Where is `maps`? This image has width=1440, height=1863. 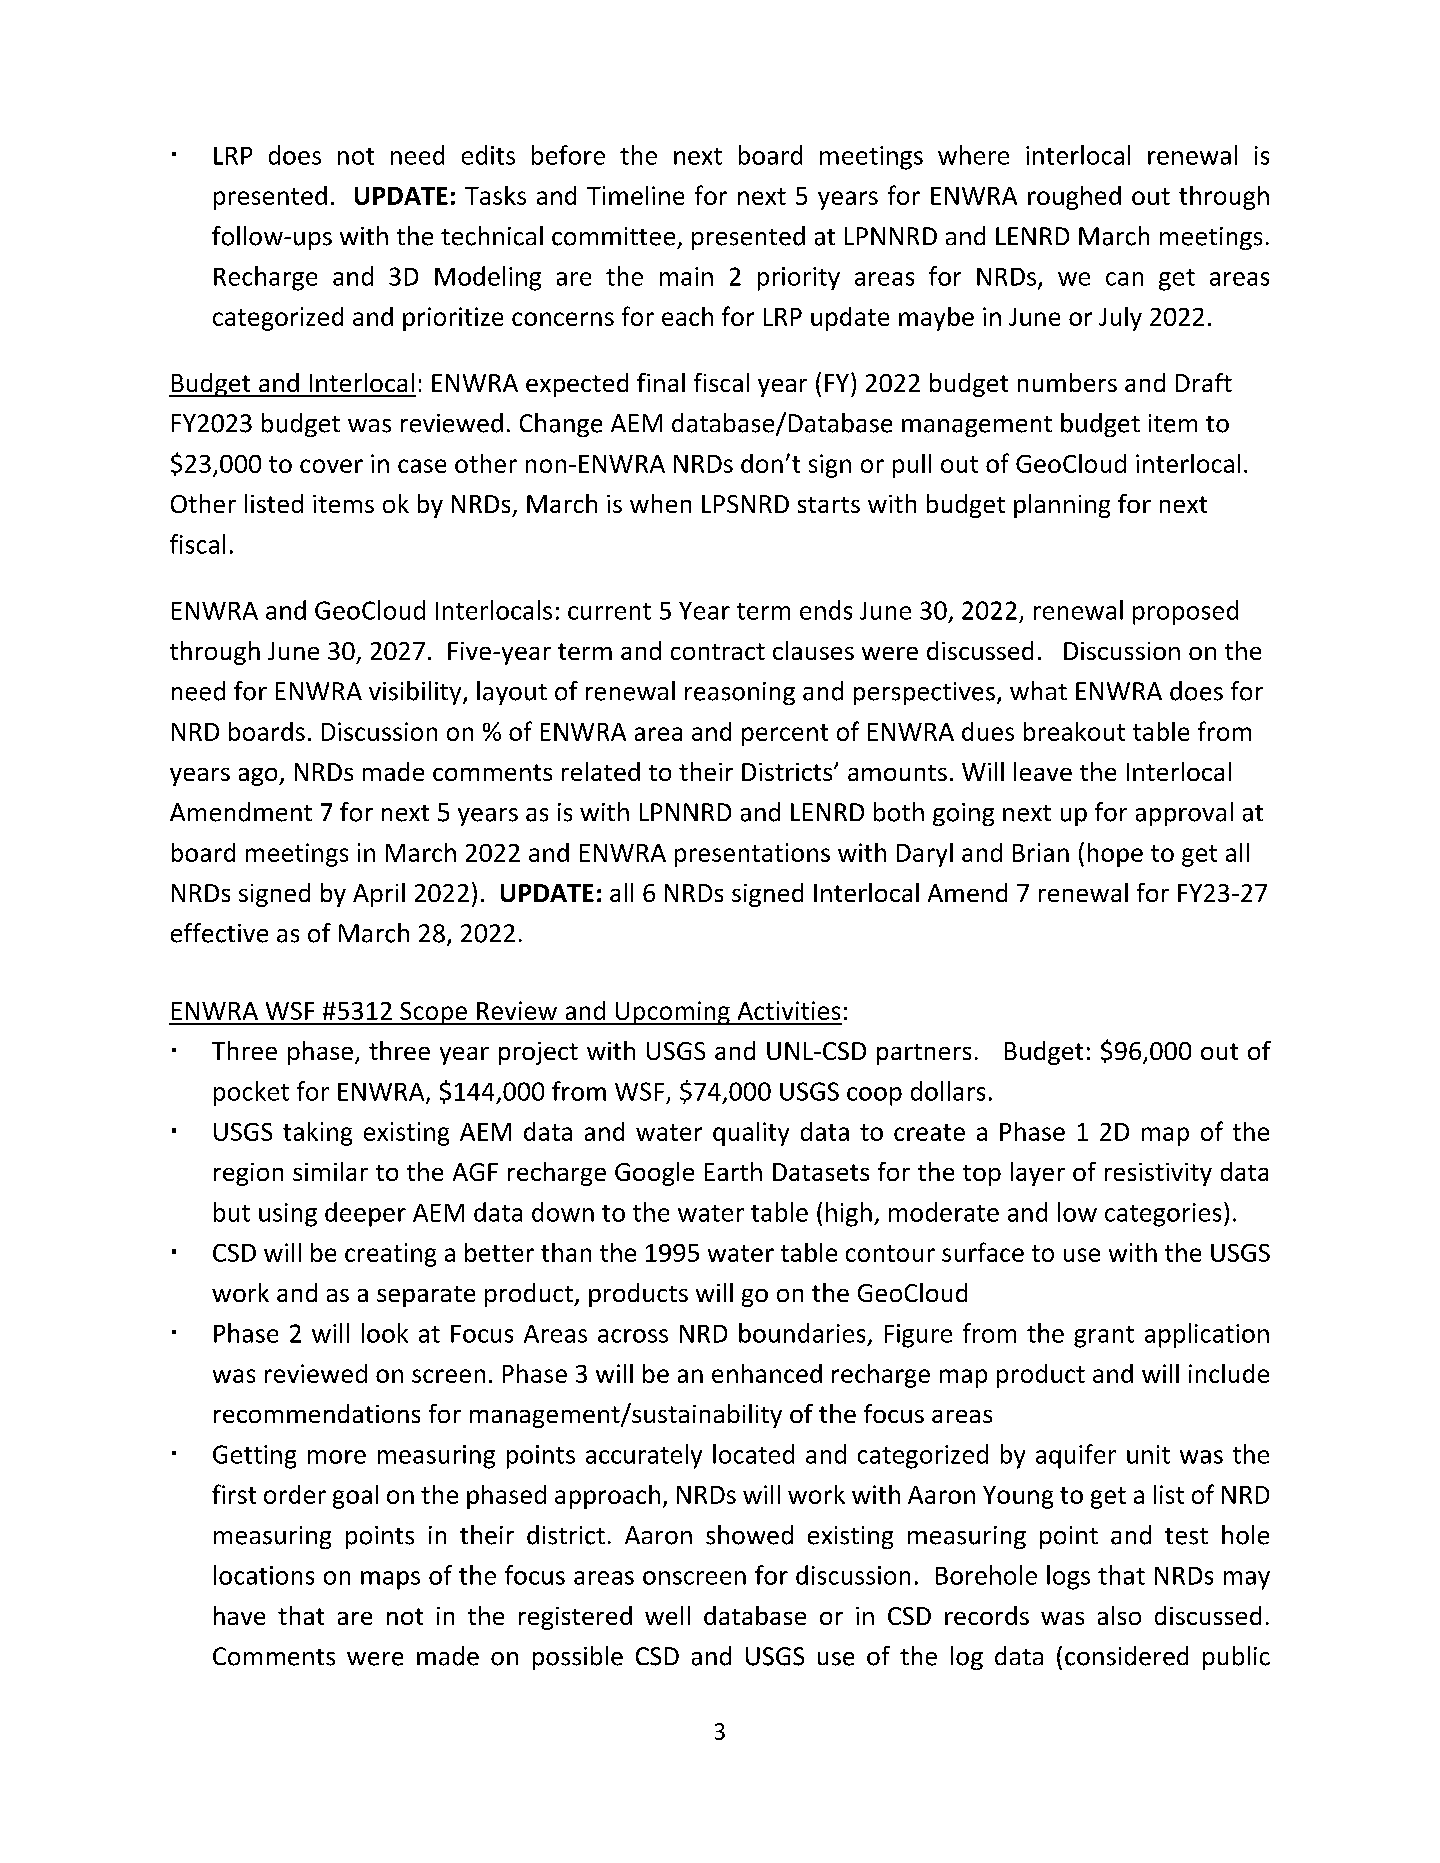 maps is located at coordinates (390, 1580).
